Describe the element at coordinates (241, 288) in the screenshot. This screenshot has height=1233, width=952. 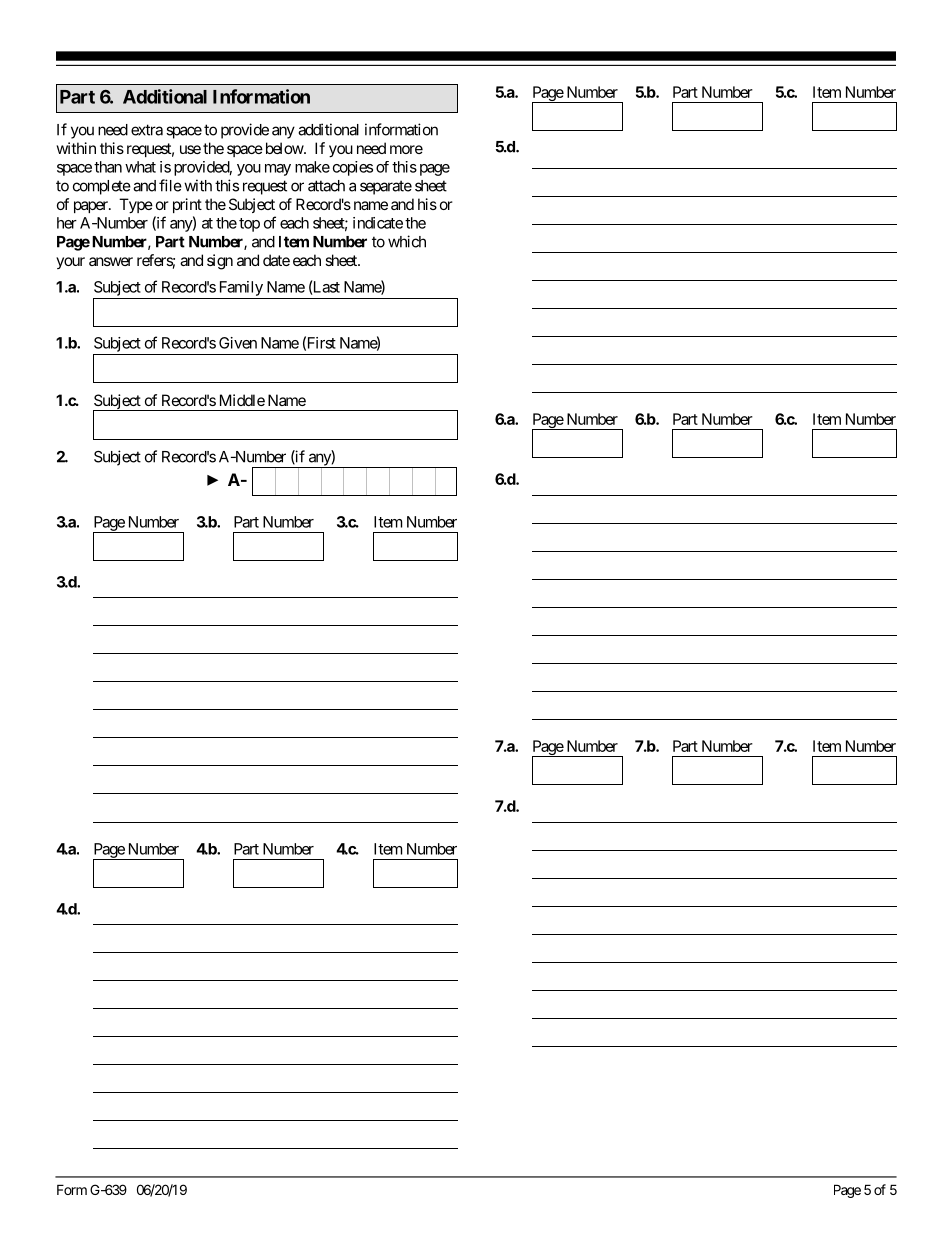
I see `Family` at that location.
